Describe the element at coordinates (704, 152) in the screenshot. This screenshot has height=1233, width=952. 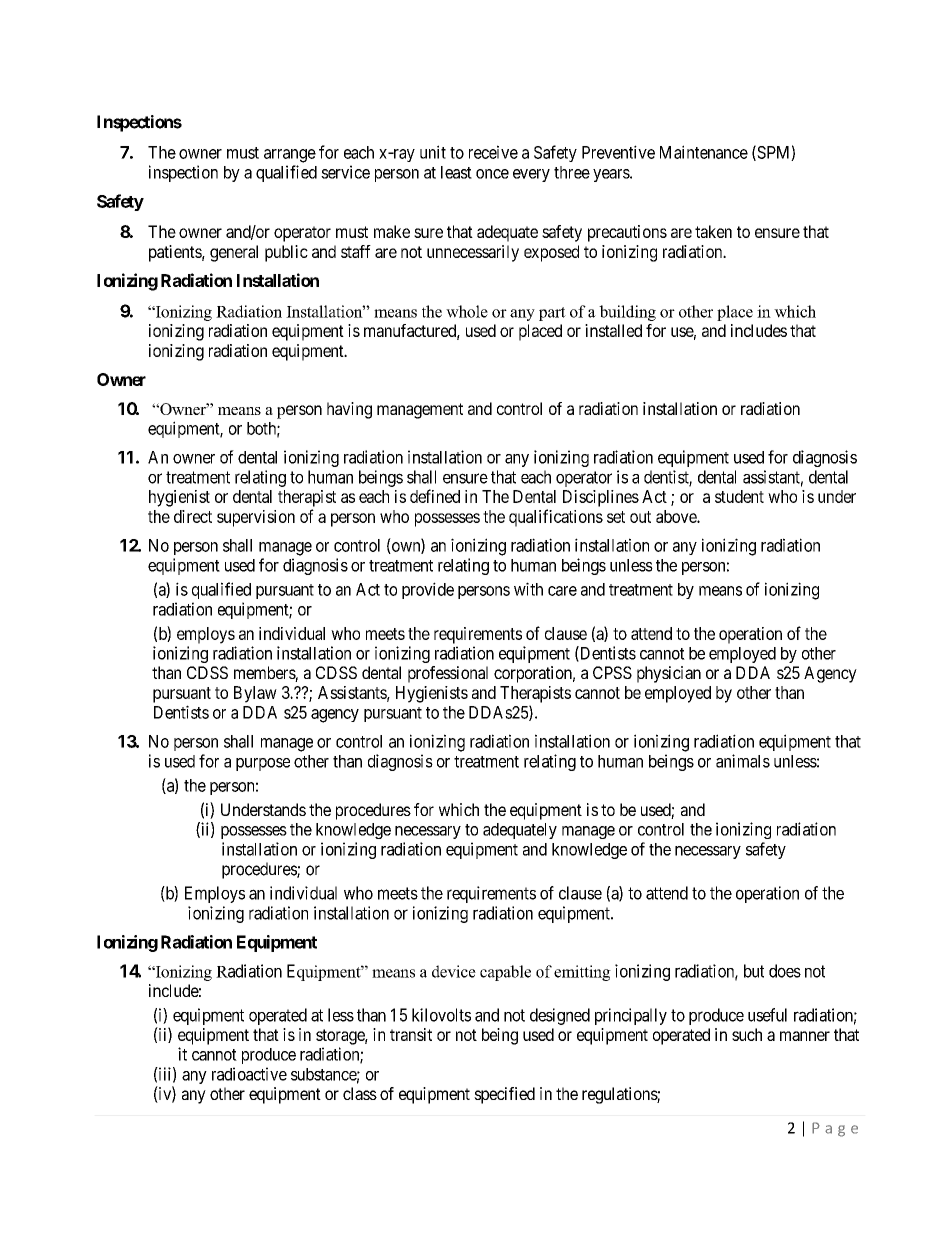
I see `Maintenance` at that location.
